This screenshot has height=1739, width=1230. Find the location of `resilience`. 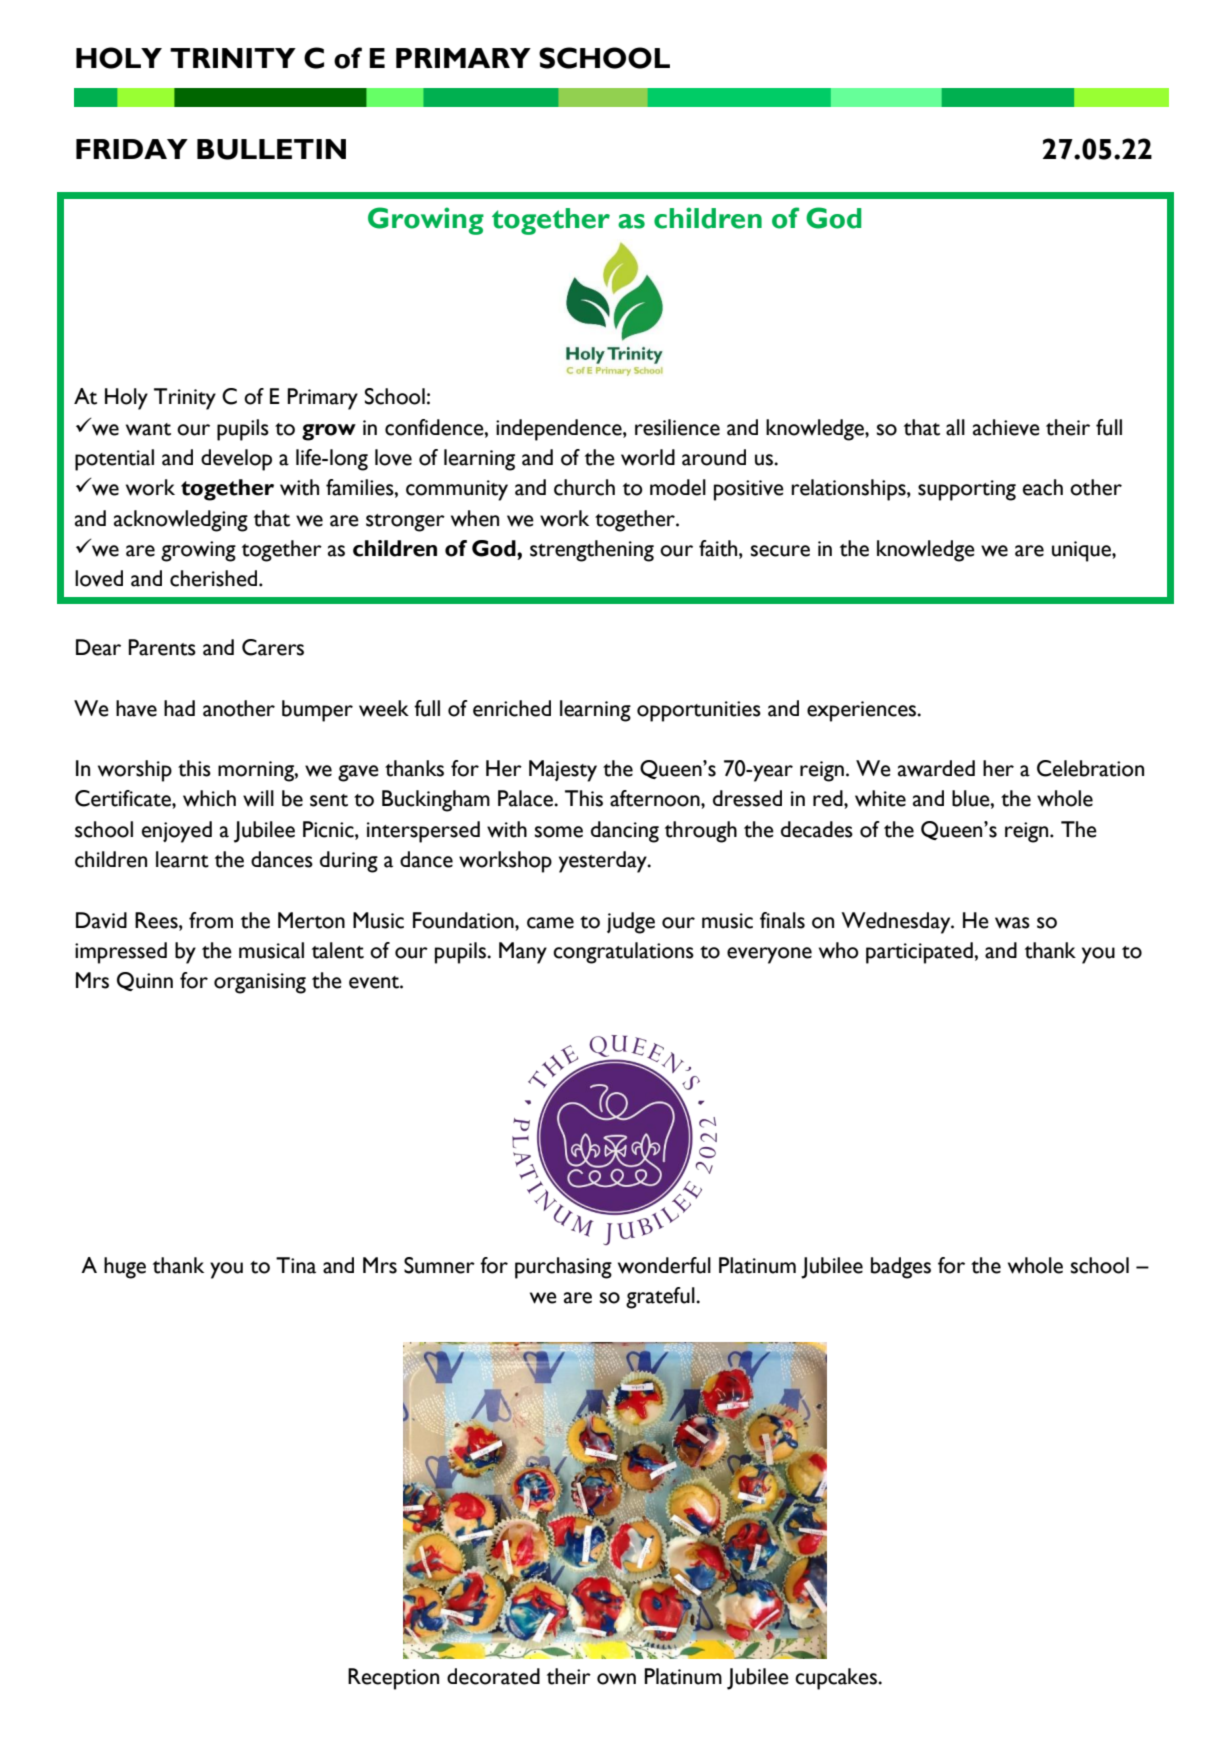

resilience is located at coordinates (677, 427).
